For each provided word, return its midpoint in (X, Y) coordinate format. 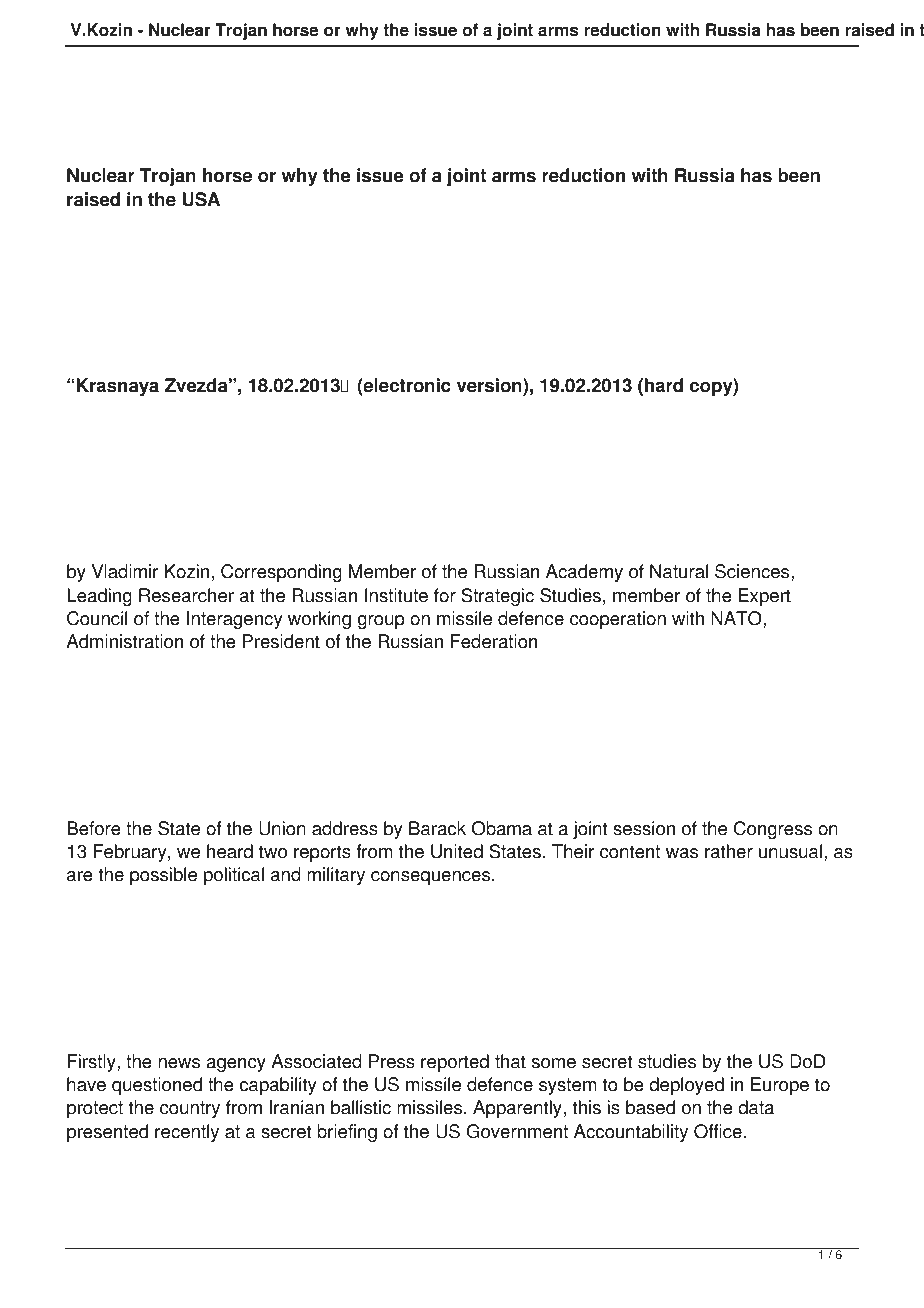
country (190, 1109)
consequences (432, 878)
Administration (124, 641)
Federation (494, 641)
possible (163, 876)
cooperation (618, 620)
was (682, 853)
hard (664, 385)
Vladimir (125, 571)
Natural (679, 571)
